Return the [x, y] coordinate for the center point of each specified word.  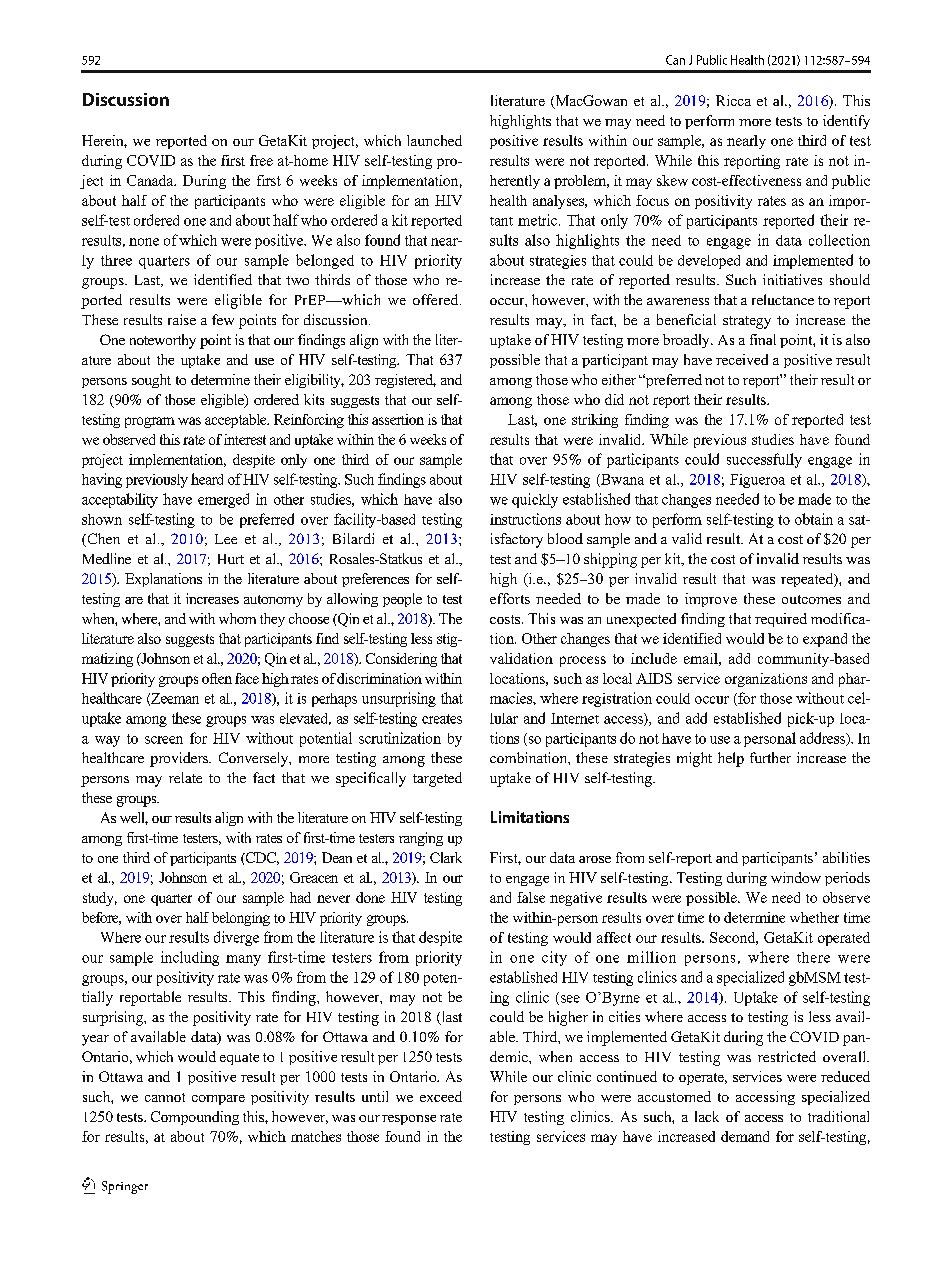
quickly [535, 500]
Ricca [733, 100]
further [770, 757]
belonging [241, 919]
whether [814, 917]
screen [164, 740]
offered [437, 299]
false [531, 897]
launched [434, 140]
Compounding [195, 1118]
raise [182, 319]
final [763, 339]
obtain [814, 519]
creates [442, 719]
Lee [226, 539]
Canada [151, 180]
